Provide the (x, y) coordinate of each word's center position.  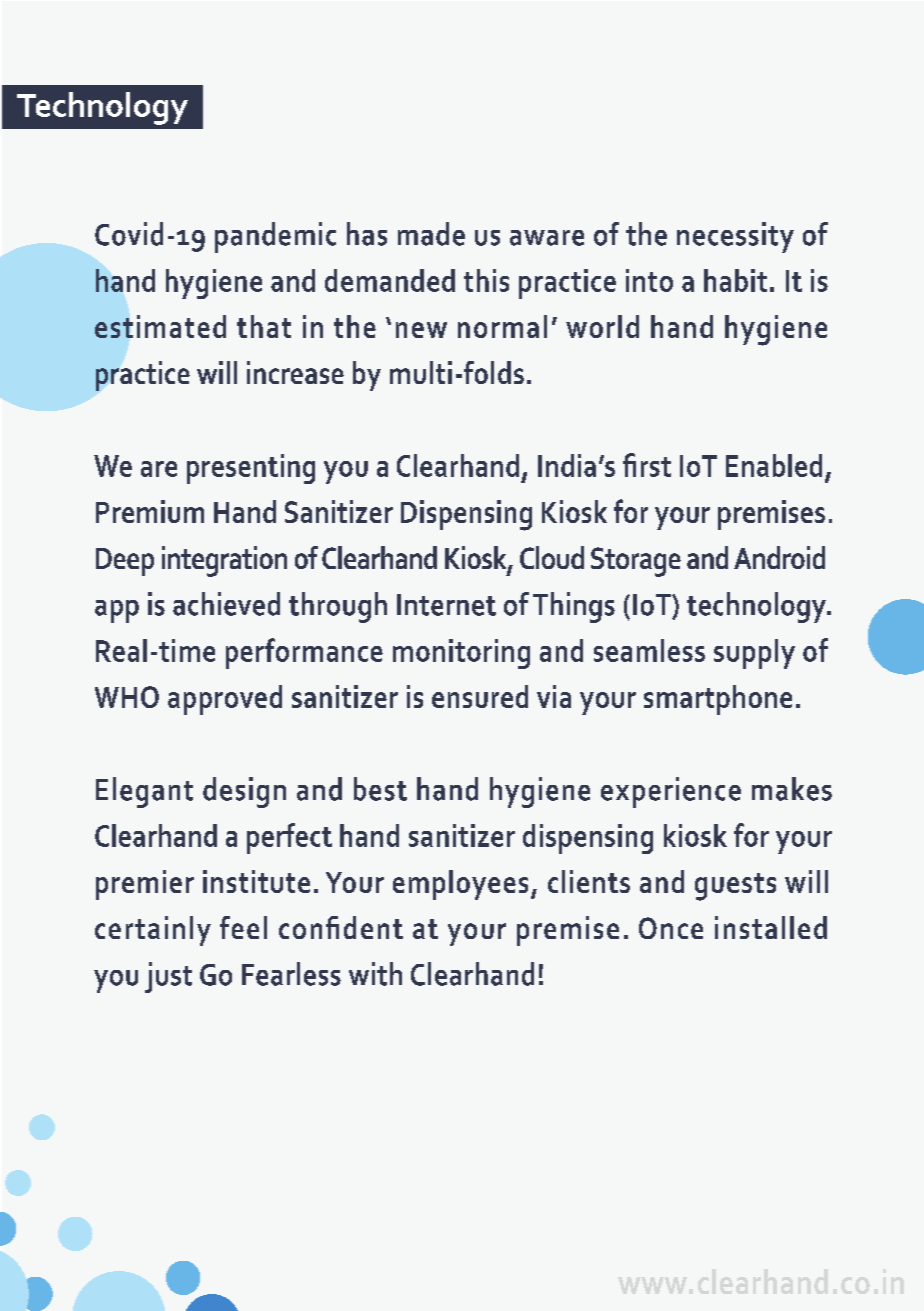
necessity (735, 237)
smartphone (718, 700)
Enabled (774, 465)
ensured (480, 696)
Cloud (552, 557)
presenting (251, 469)
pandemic (275, 237)
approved (225, 700)
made (431, 234)
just (168, 977)
